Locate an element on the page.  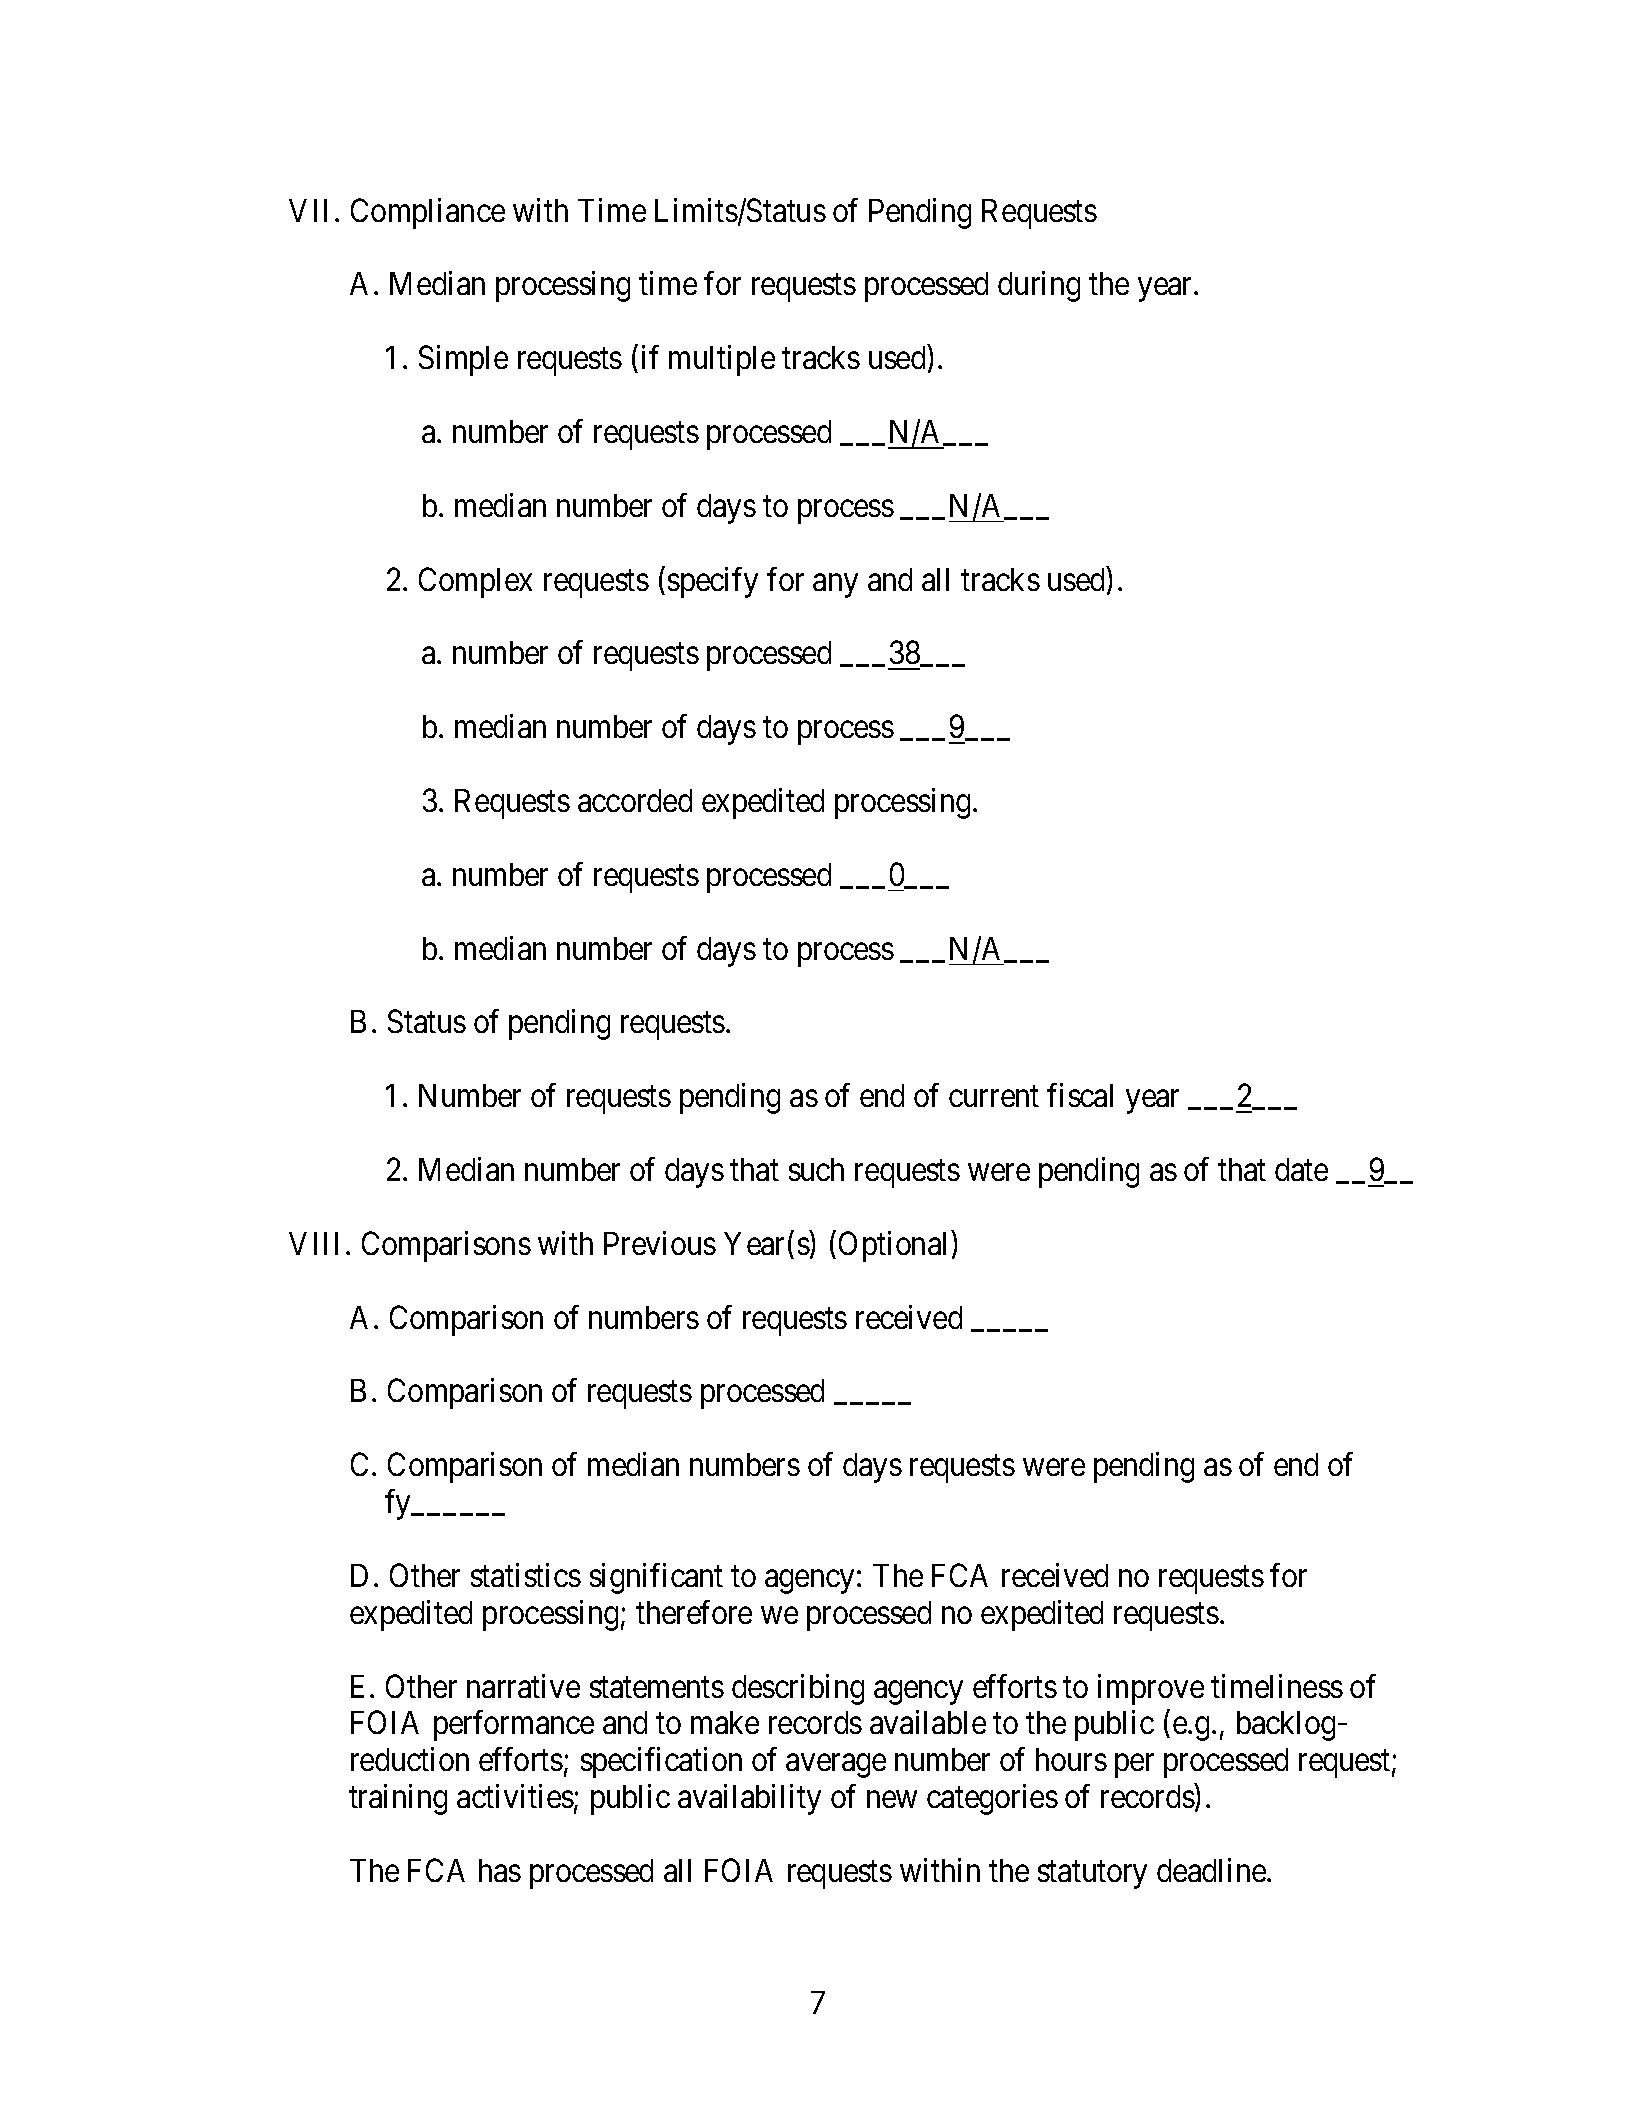
deadline is located at coordinates (1211, 1870).
